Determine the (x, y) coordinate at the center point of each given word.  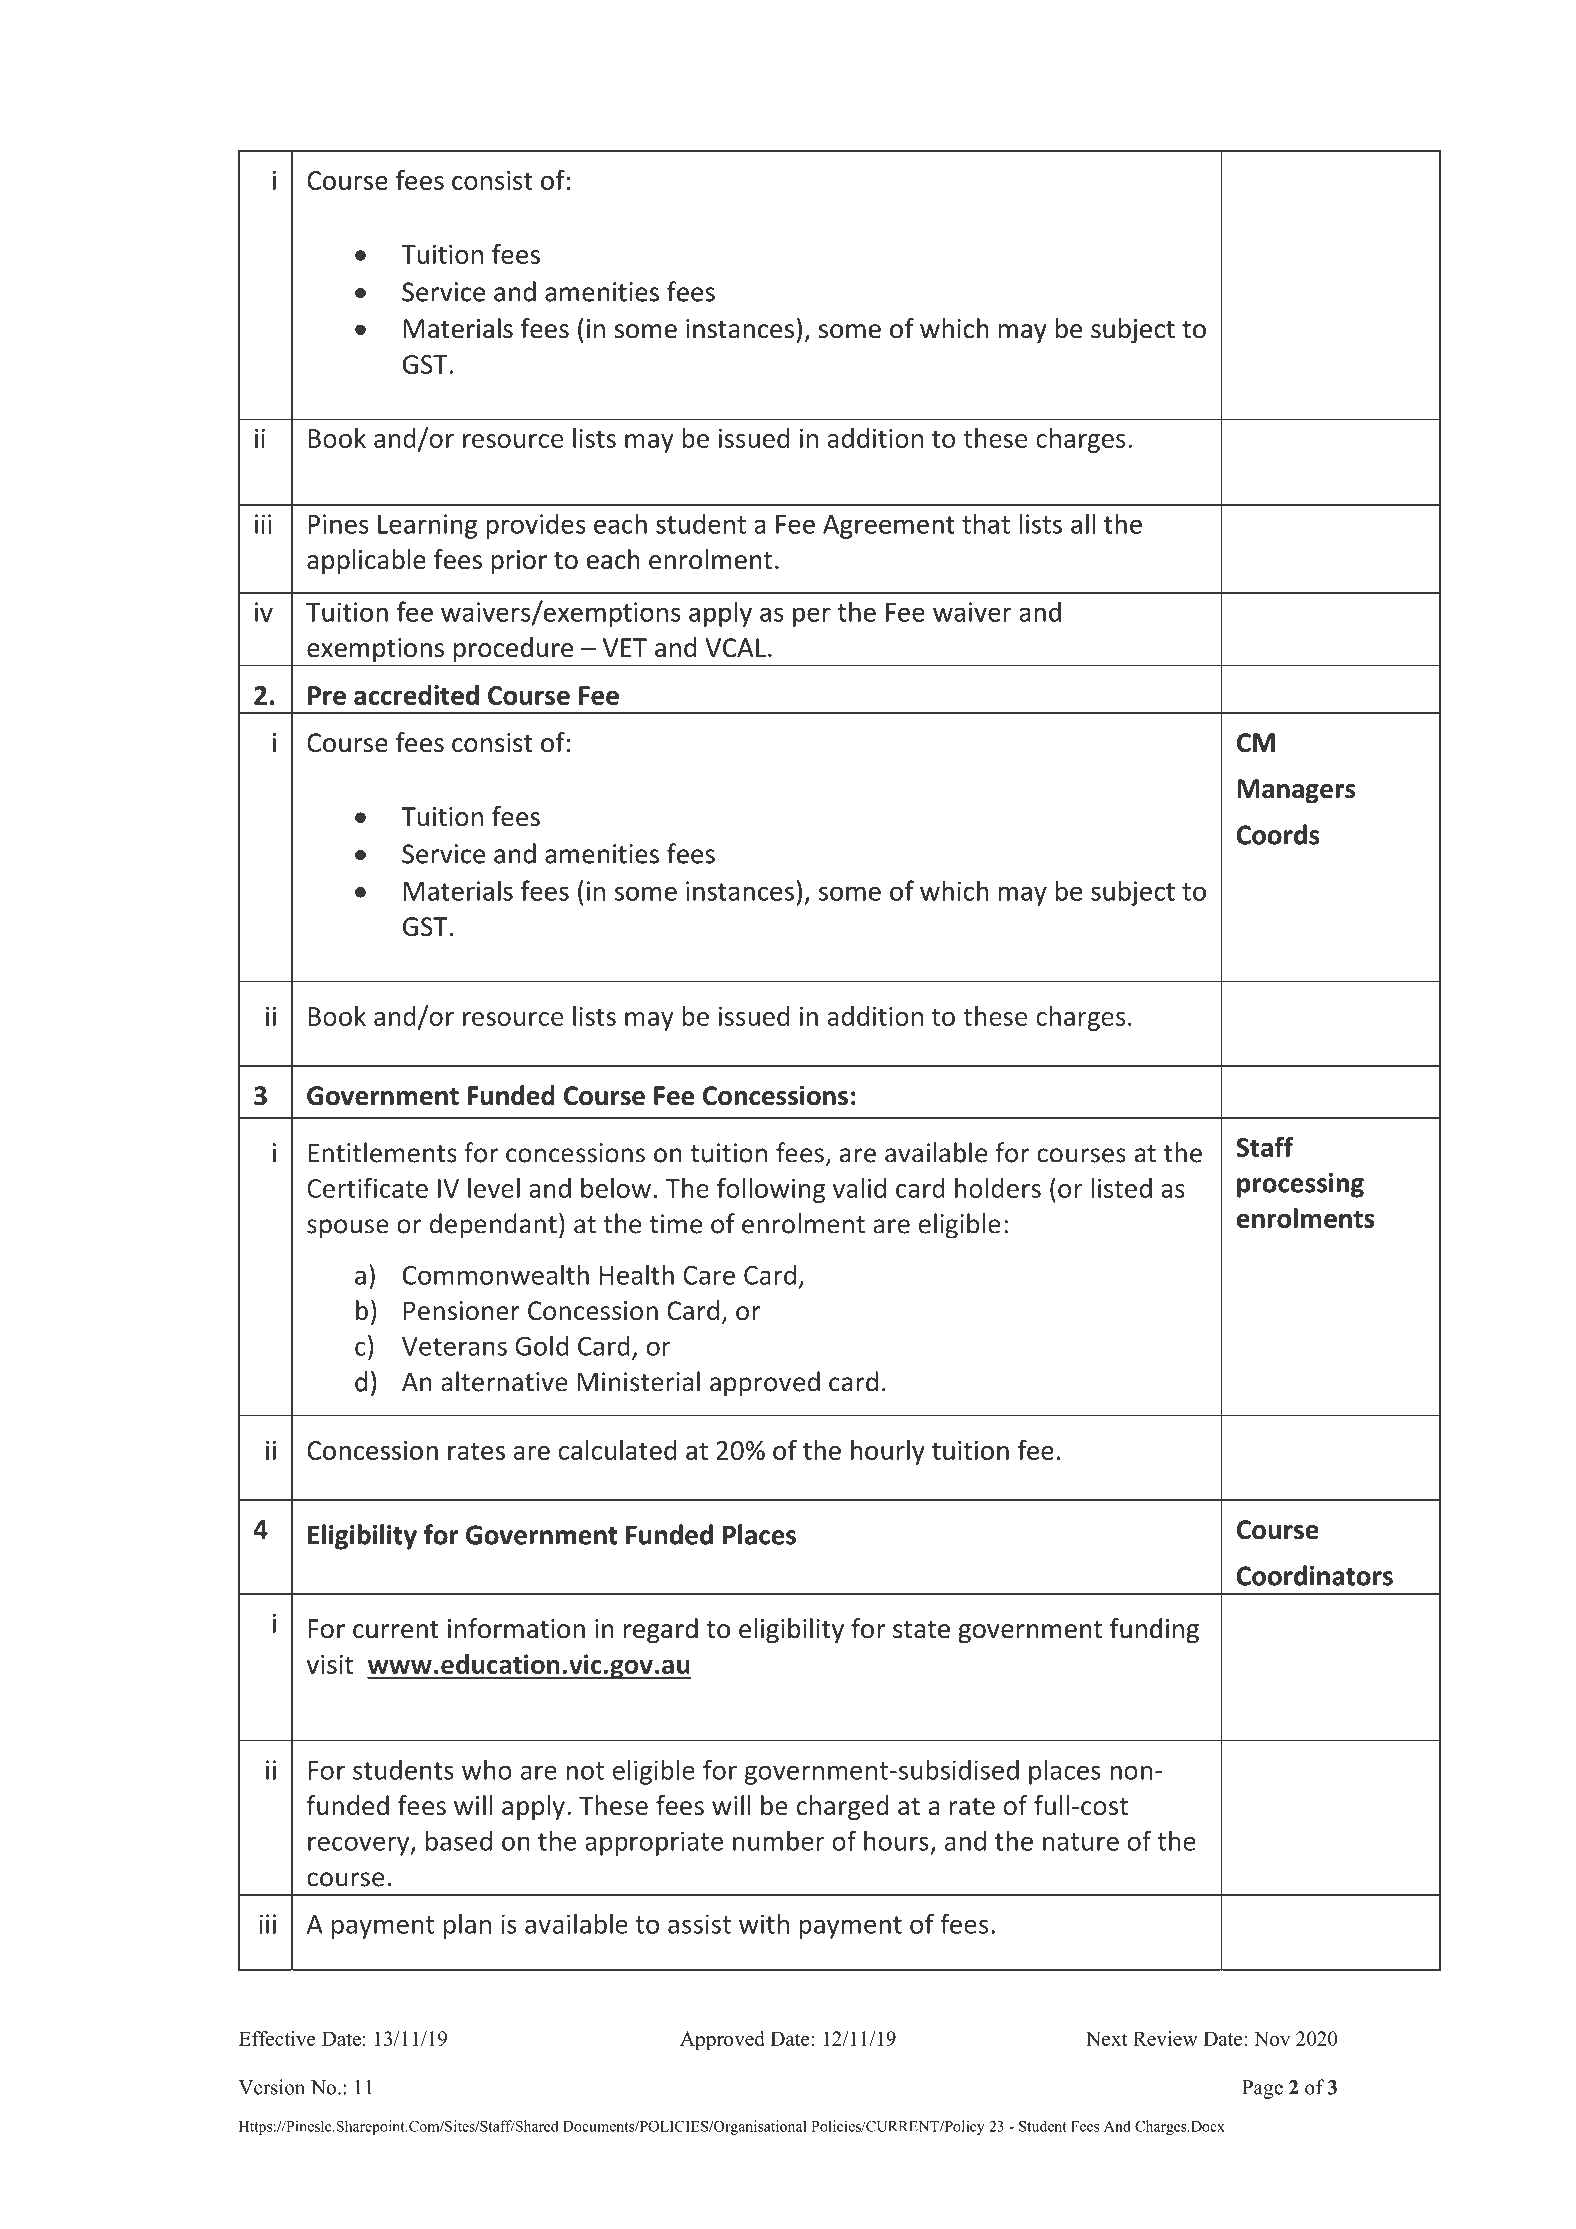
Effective (277, 2038)
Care (709, 1275)
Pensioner (462, 1311)
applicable (366, 561)
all (1083, 523)
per (812, 617)
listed (1121, 1188)
